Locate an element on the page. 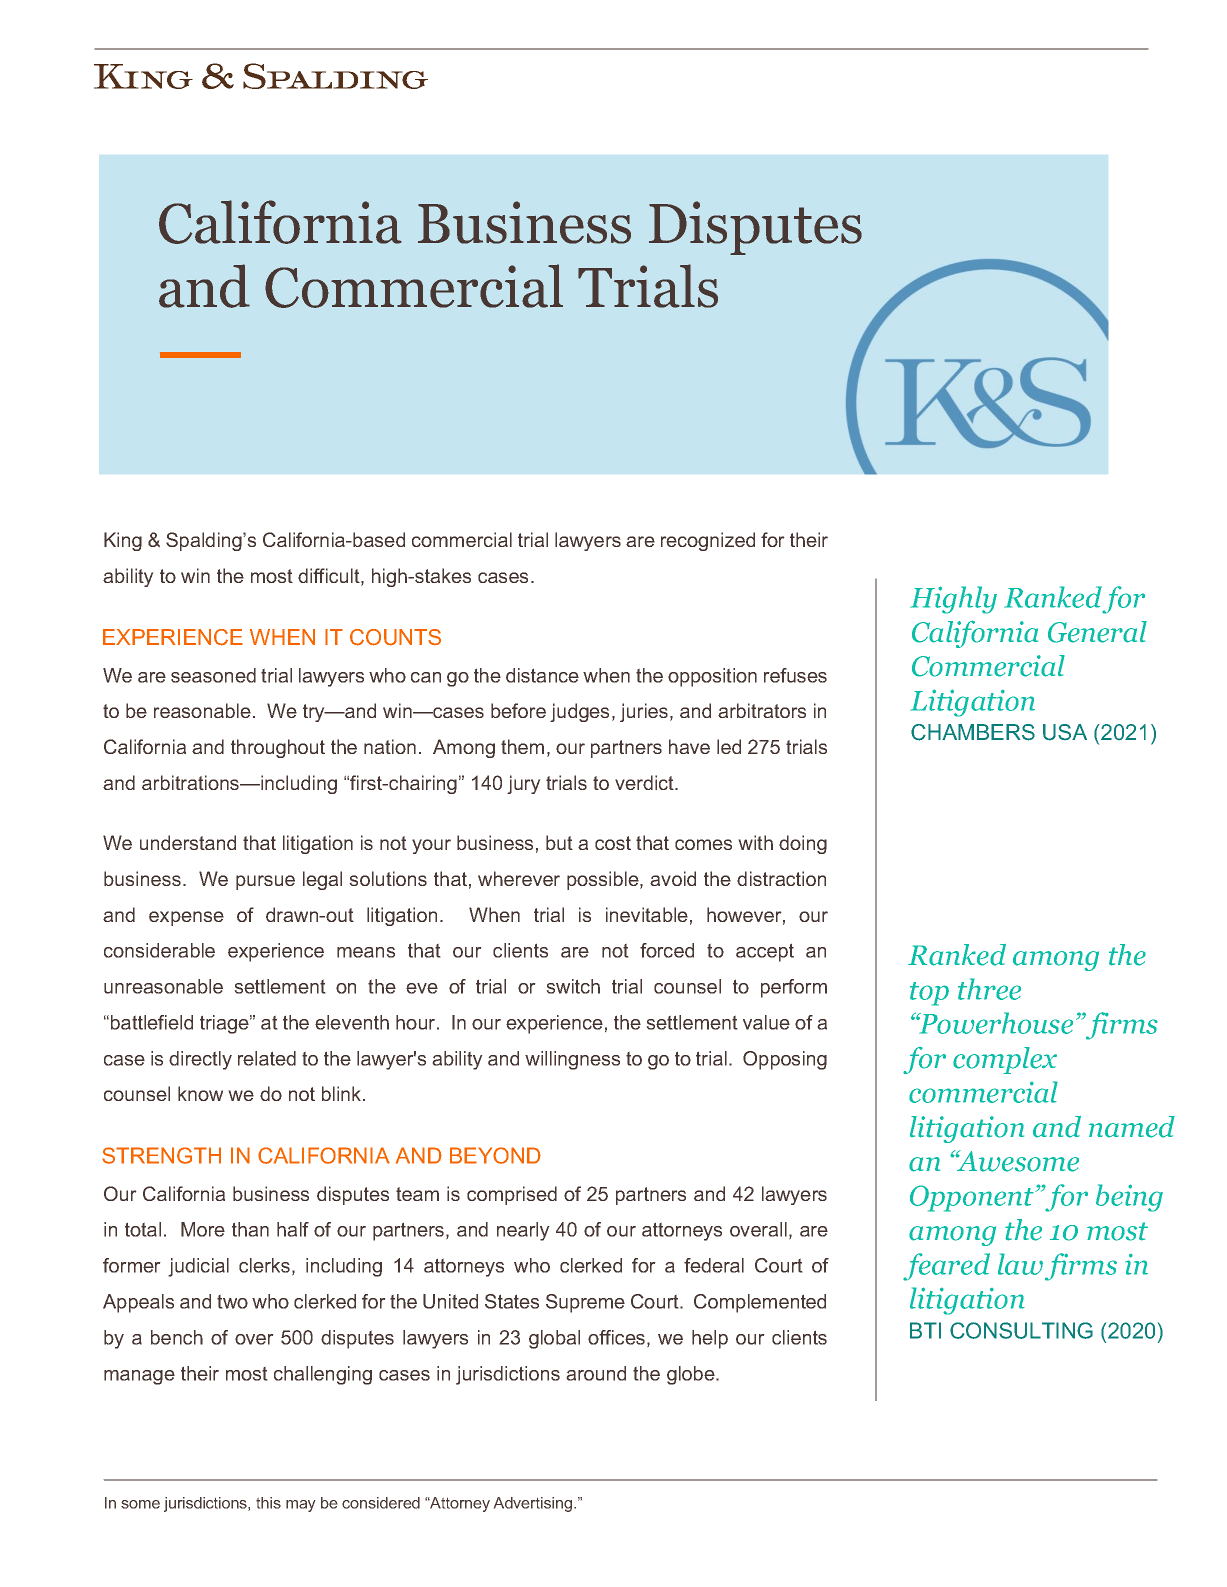 Image resolution: width=1227 pixels, height=1587 pixels. related is located at coordinates (267, 1058).
